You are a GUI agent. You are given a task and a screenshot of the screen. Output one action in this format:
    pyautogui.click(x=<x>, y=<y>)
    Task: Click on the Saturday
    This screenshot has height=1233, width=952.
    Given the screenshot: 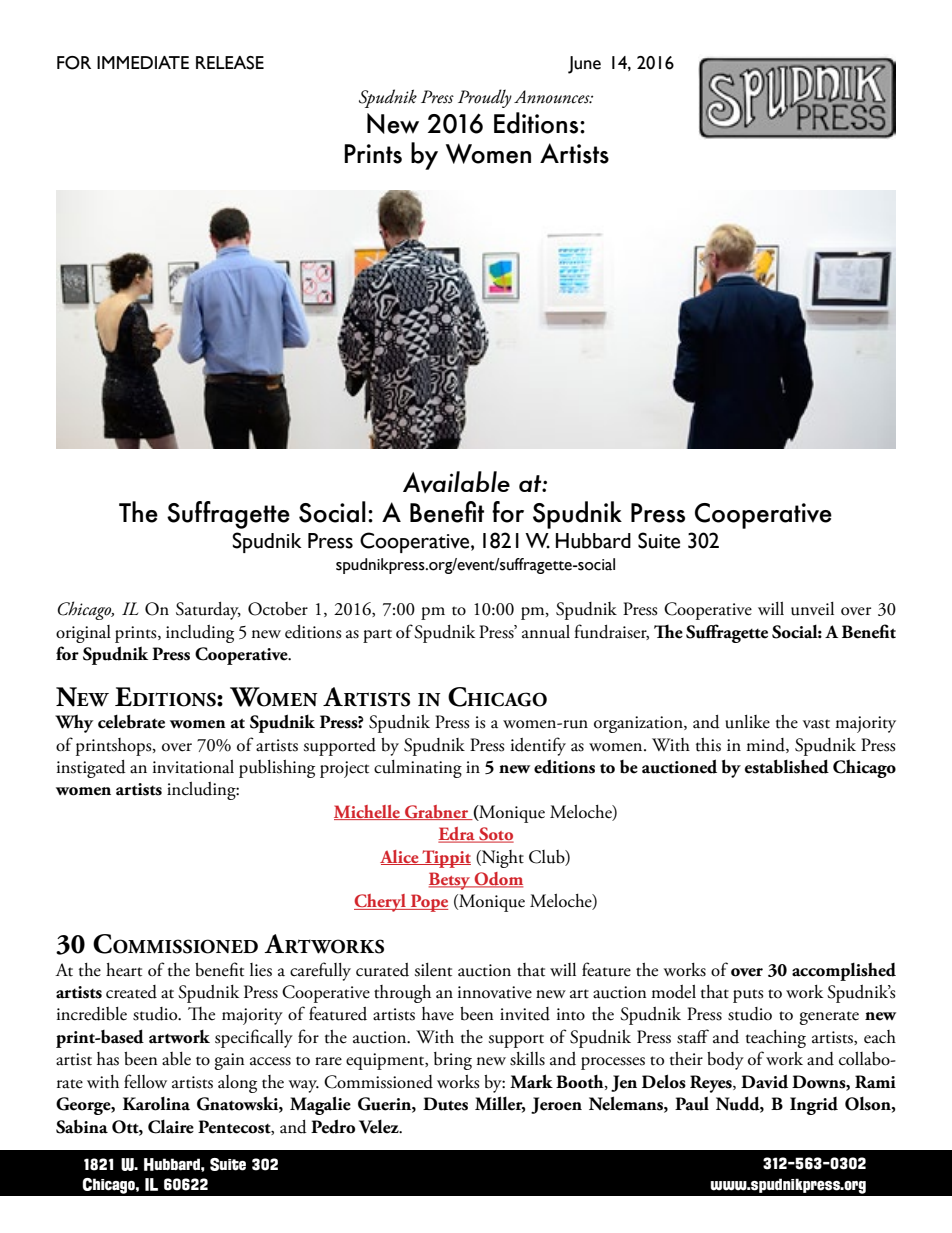 What is the action you would take?
    pyautogui.click(x=208, y=611)
